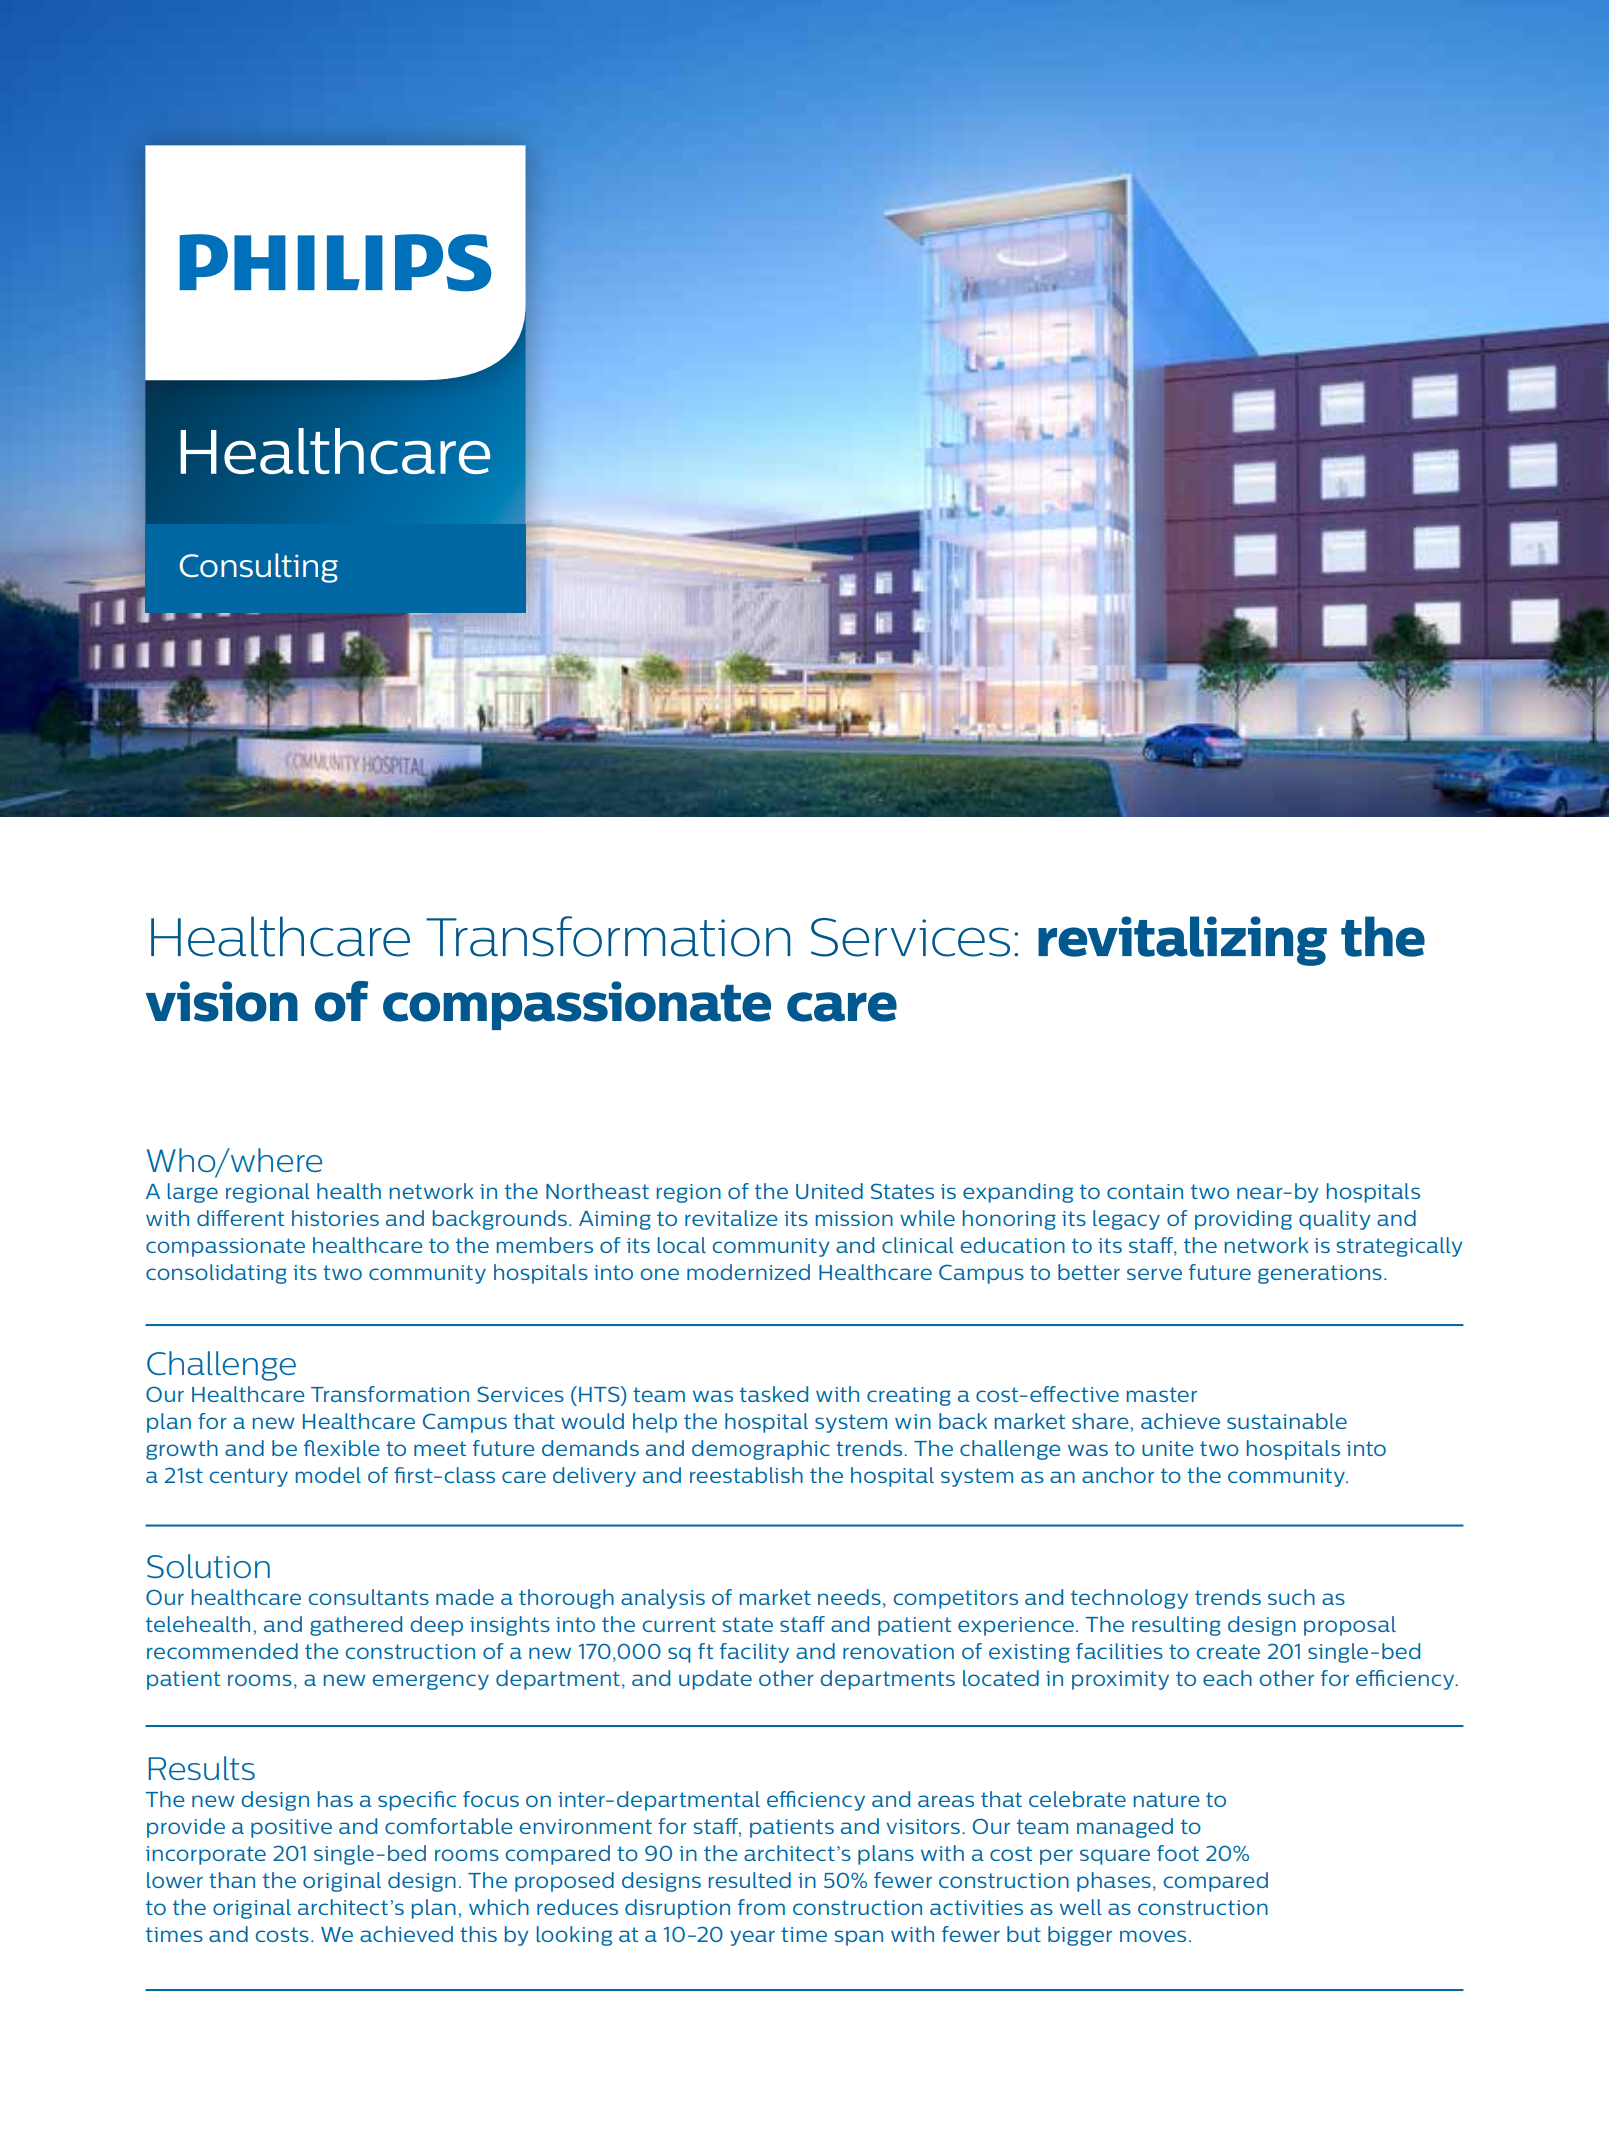  What do you see at coordinates (1287, 1421) in the document?
I see `sustainable` at bounding box center [1287, 1421].
